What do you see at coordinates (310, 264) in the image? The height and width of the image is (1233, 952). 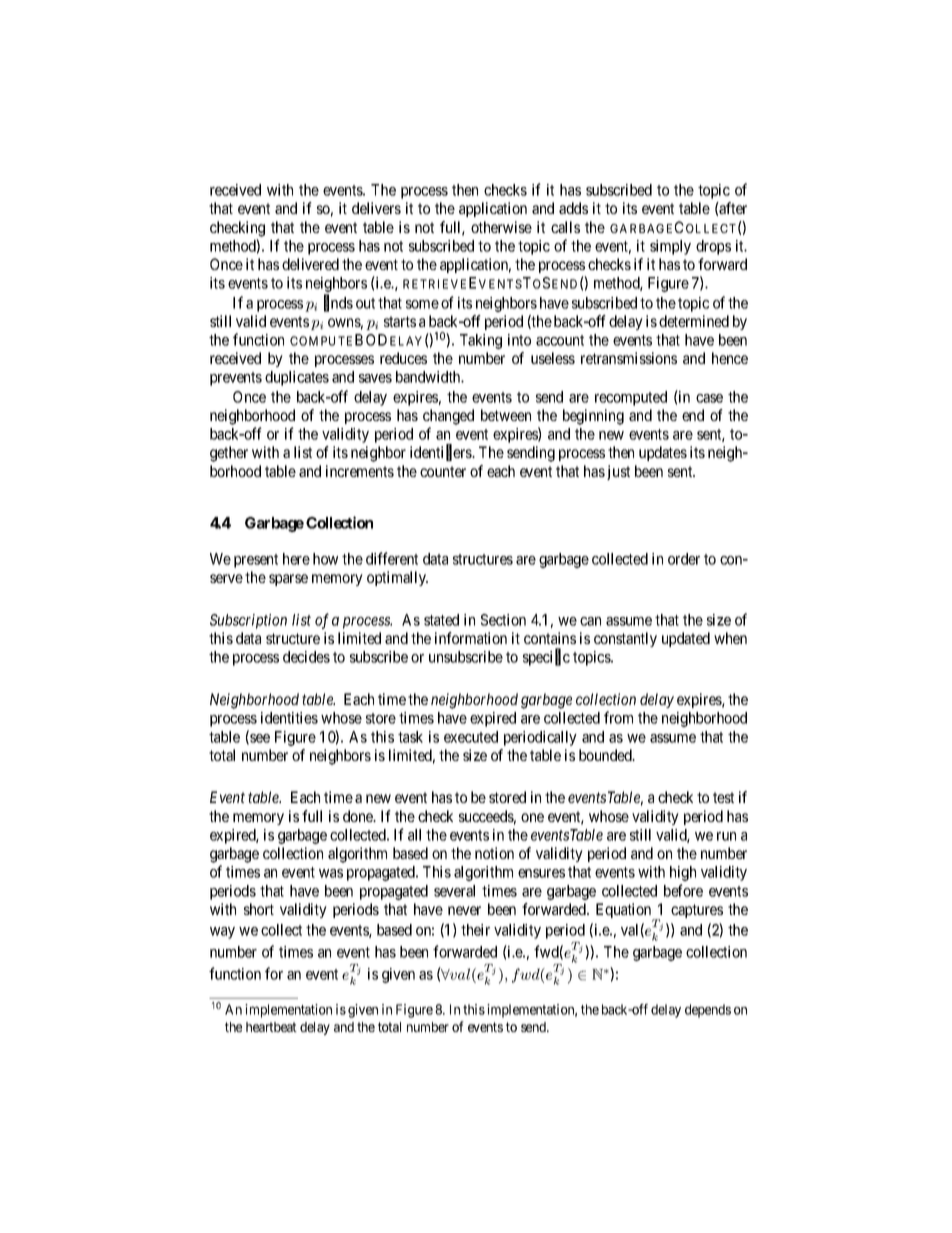 I see `delivered` at bounding box center [310, 264].
